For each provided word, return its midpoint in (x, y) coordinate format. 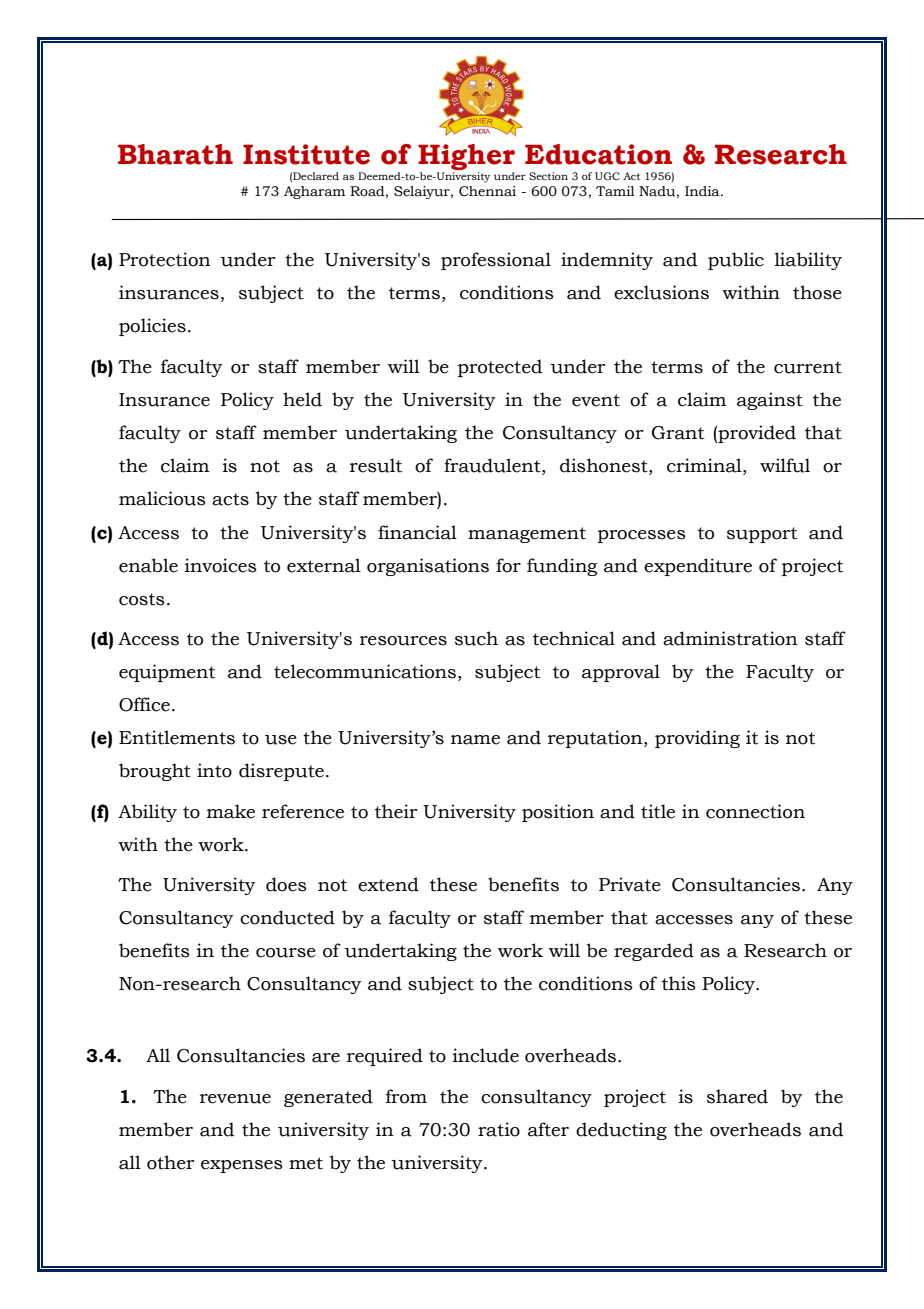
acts (230, 499)
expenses (242, 1166)
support (762, 535)
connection (755, 811)
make (231, 811)
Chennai (487, 191)
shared (737, 1096)
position (558, 813)
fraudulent (493, 465)
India (703, 191)
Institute (306, 154)
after (548, 1129)
